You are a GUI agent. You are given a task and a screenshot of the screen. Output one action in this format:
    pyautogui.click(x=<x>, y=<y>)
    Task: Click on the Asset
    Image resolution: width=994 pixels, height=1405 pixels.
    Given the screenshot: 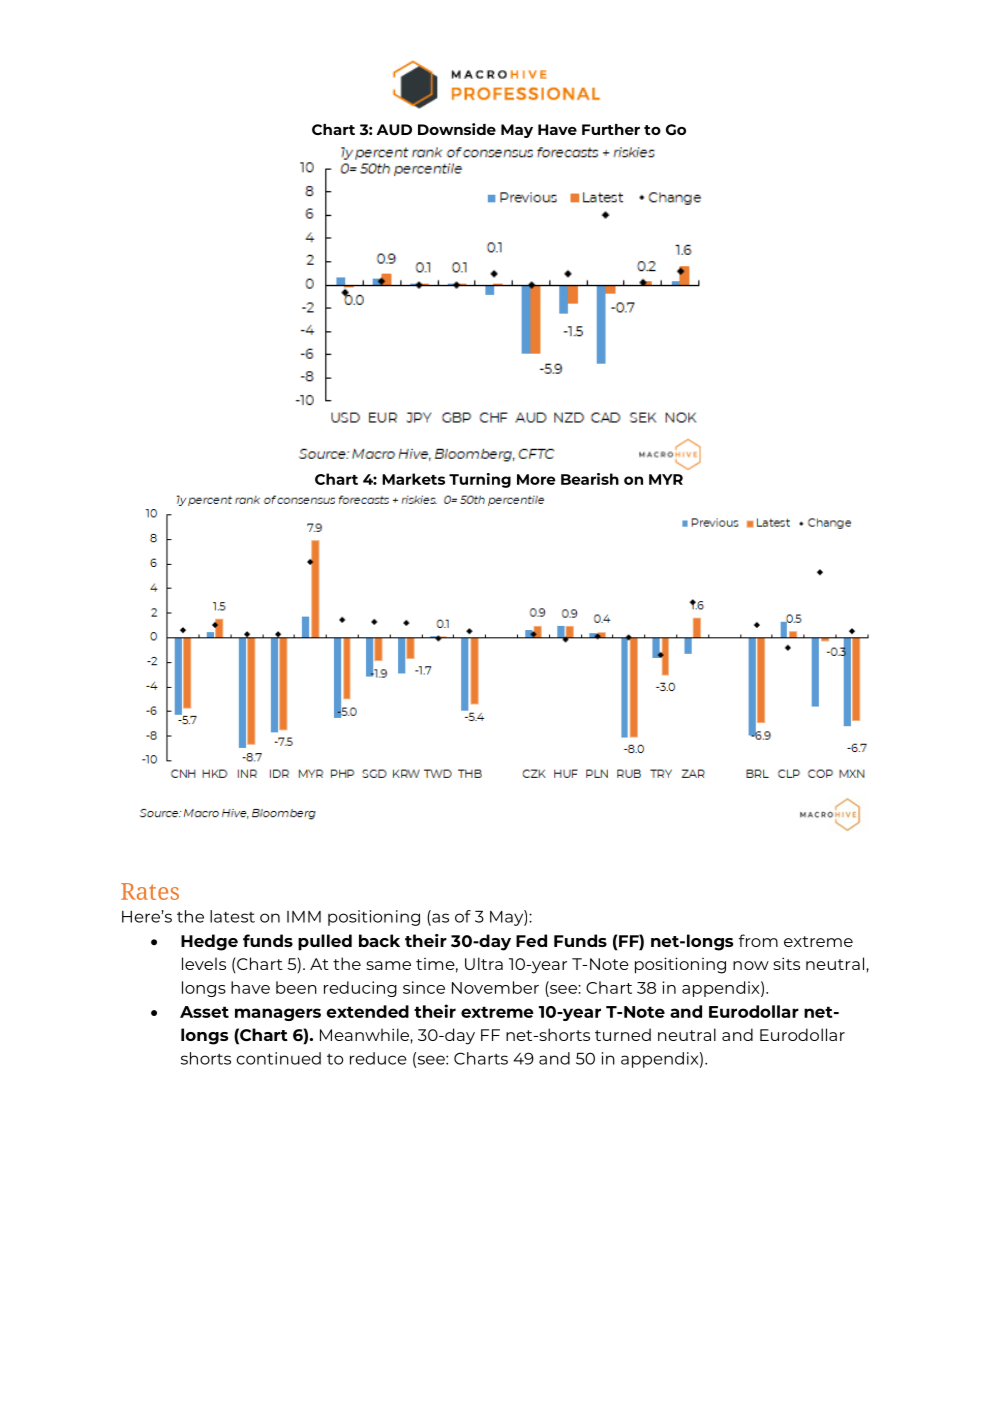 What is the action you would take?
    pyautogui.click(x=204, y=1012)
